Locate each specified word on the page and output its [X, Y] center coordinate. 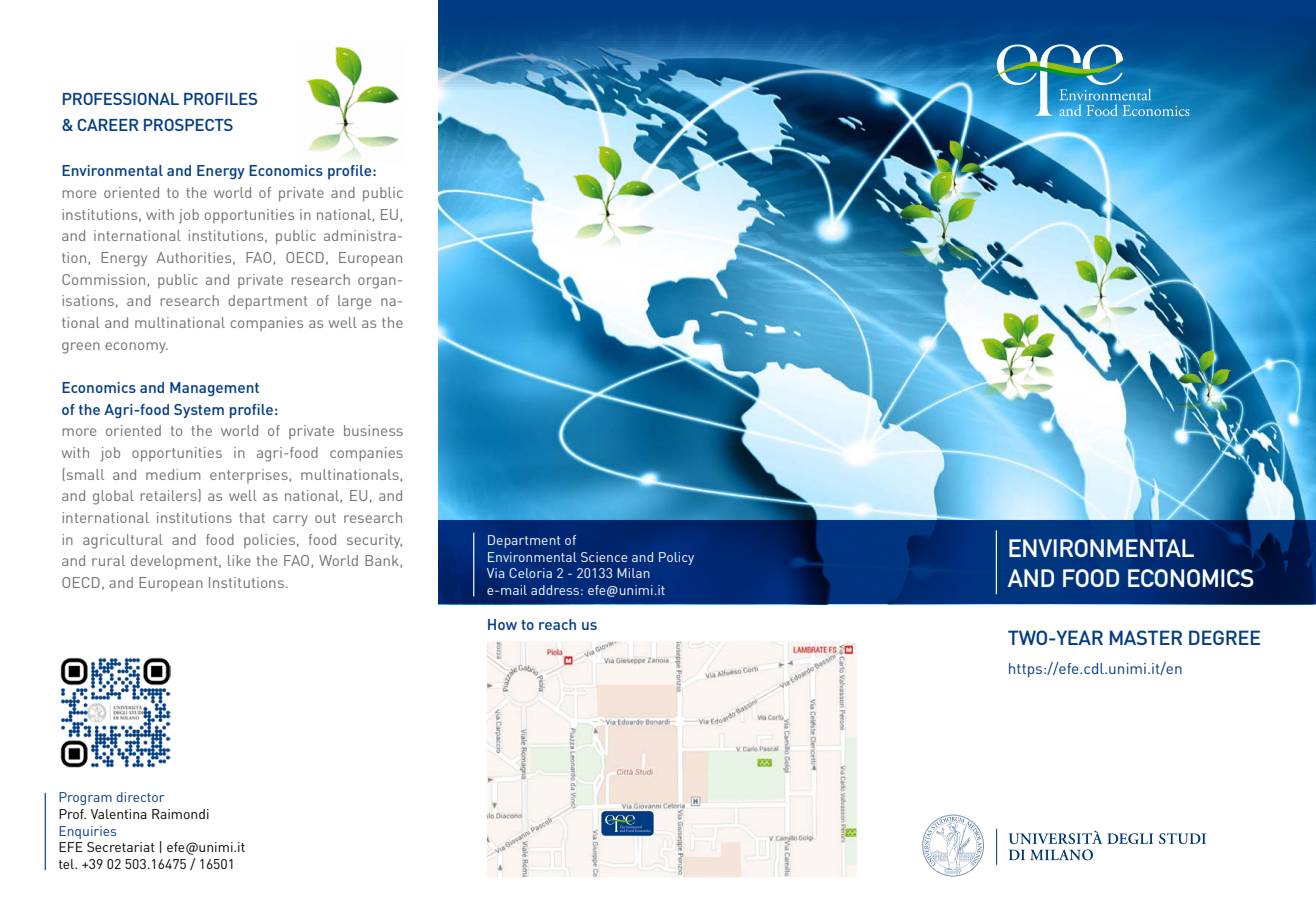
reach [557, 624]
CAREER [108, 125]
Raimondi [180, 814]
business [373, 430]
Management [214, 389]
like [239, 560]
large [354, 302]
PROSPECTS [188, 125]
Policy [676, 558]
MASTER [1146, 637]
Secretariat [121, 847]
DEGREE [1224, 637]
